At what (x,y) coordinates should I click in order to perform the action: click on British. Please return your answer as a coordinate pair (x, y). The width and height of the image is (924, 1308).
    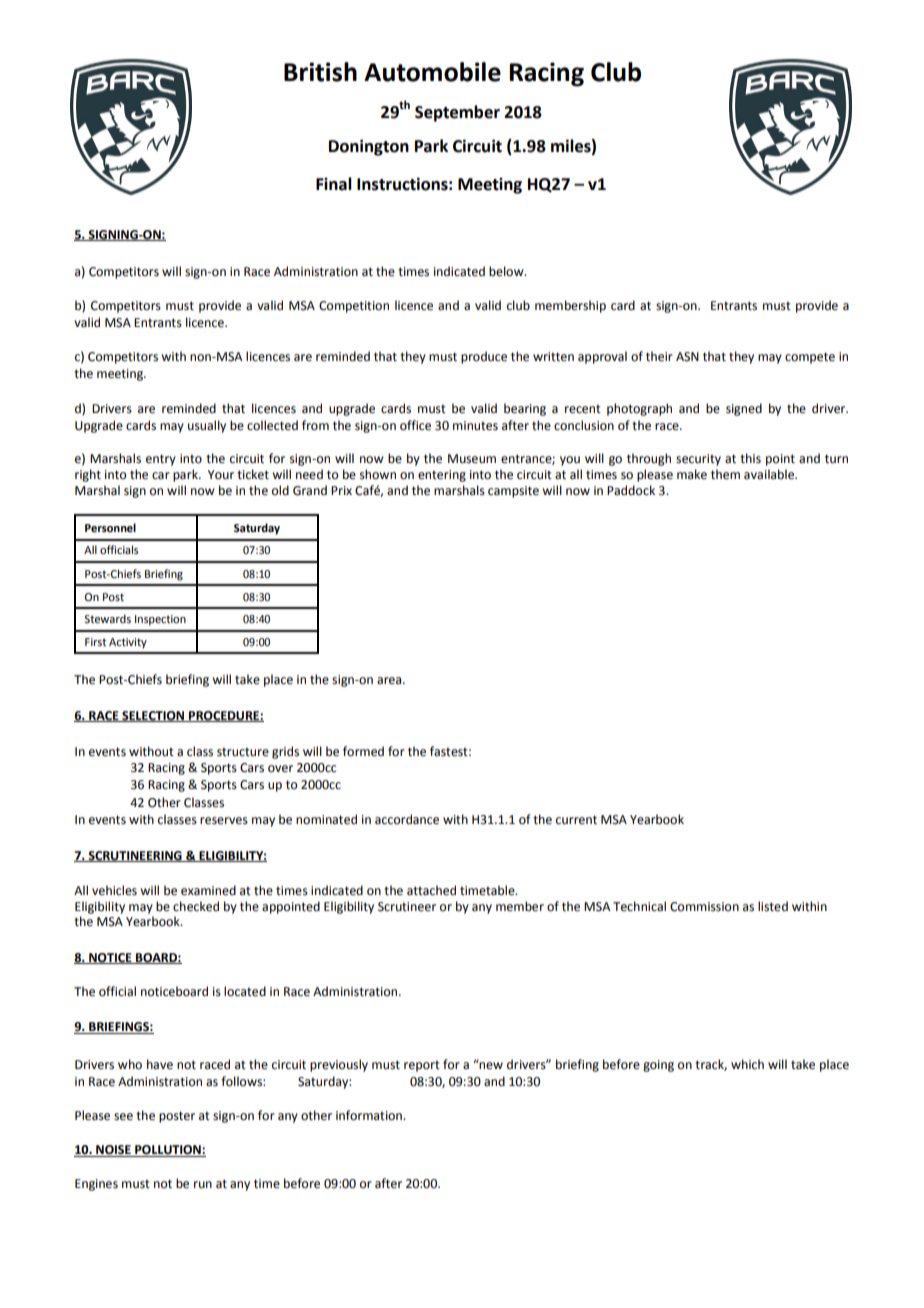
    Looking at the image, I should click on (320, 72).
